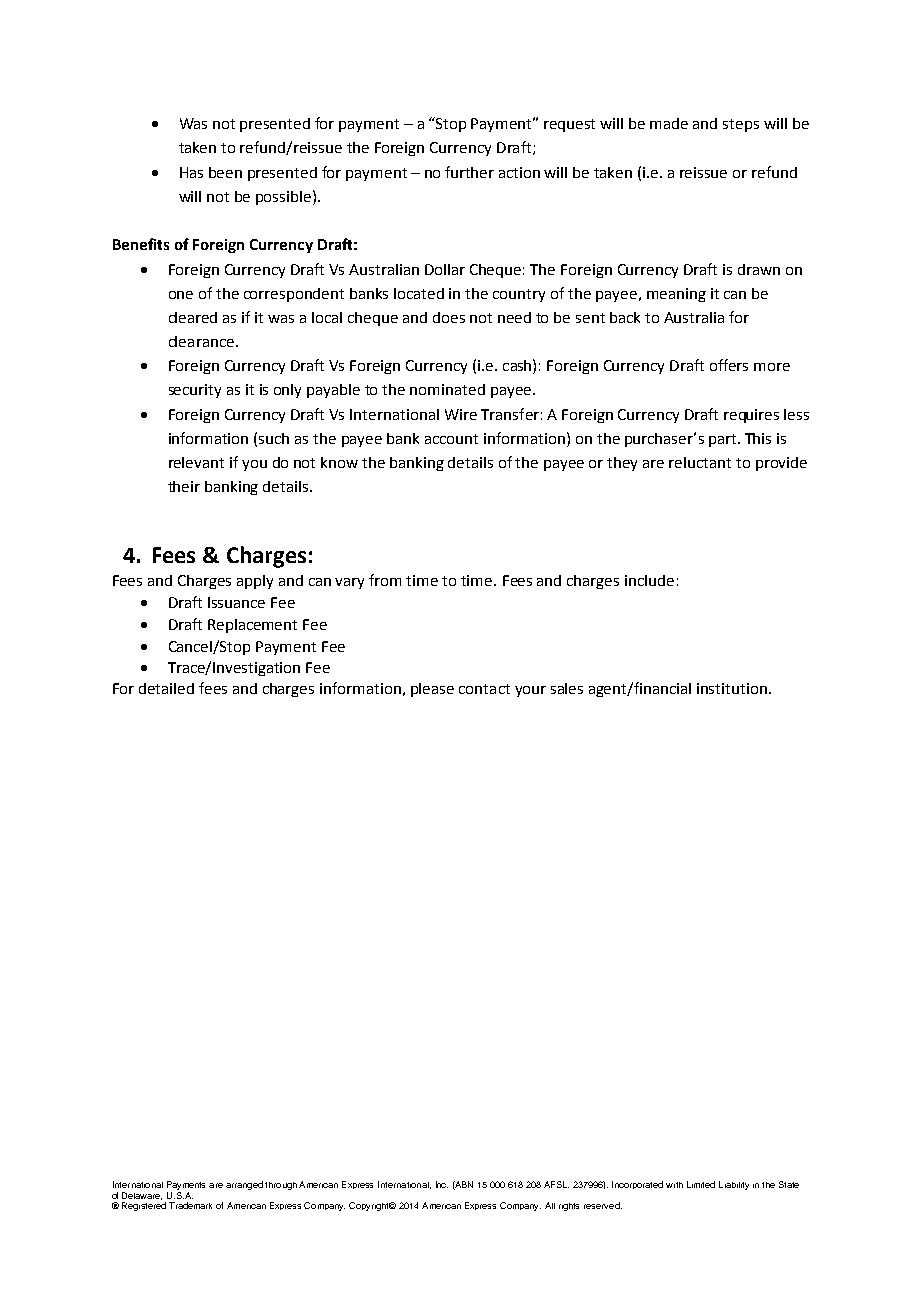 This screenshot has height=1308, width=924. I want to click on further, so click(469, 172).
